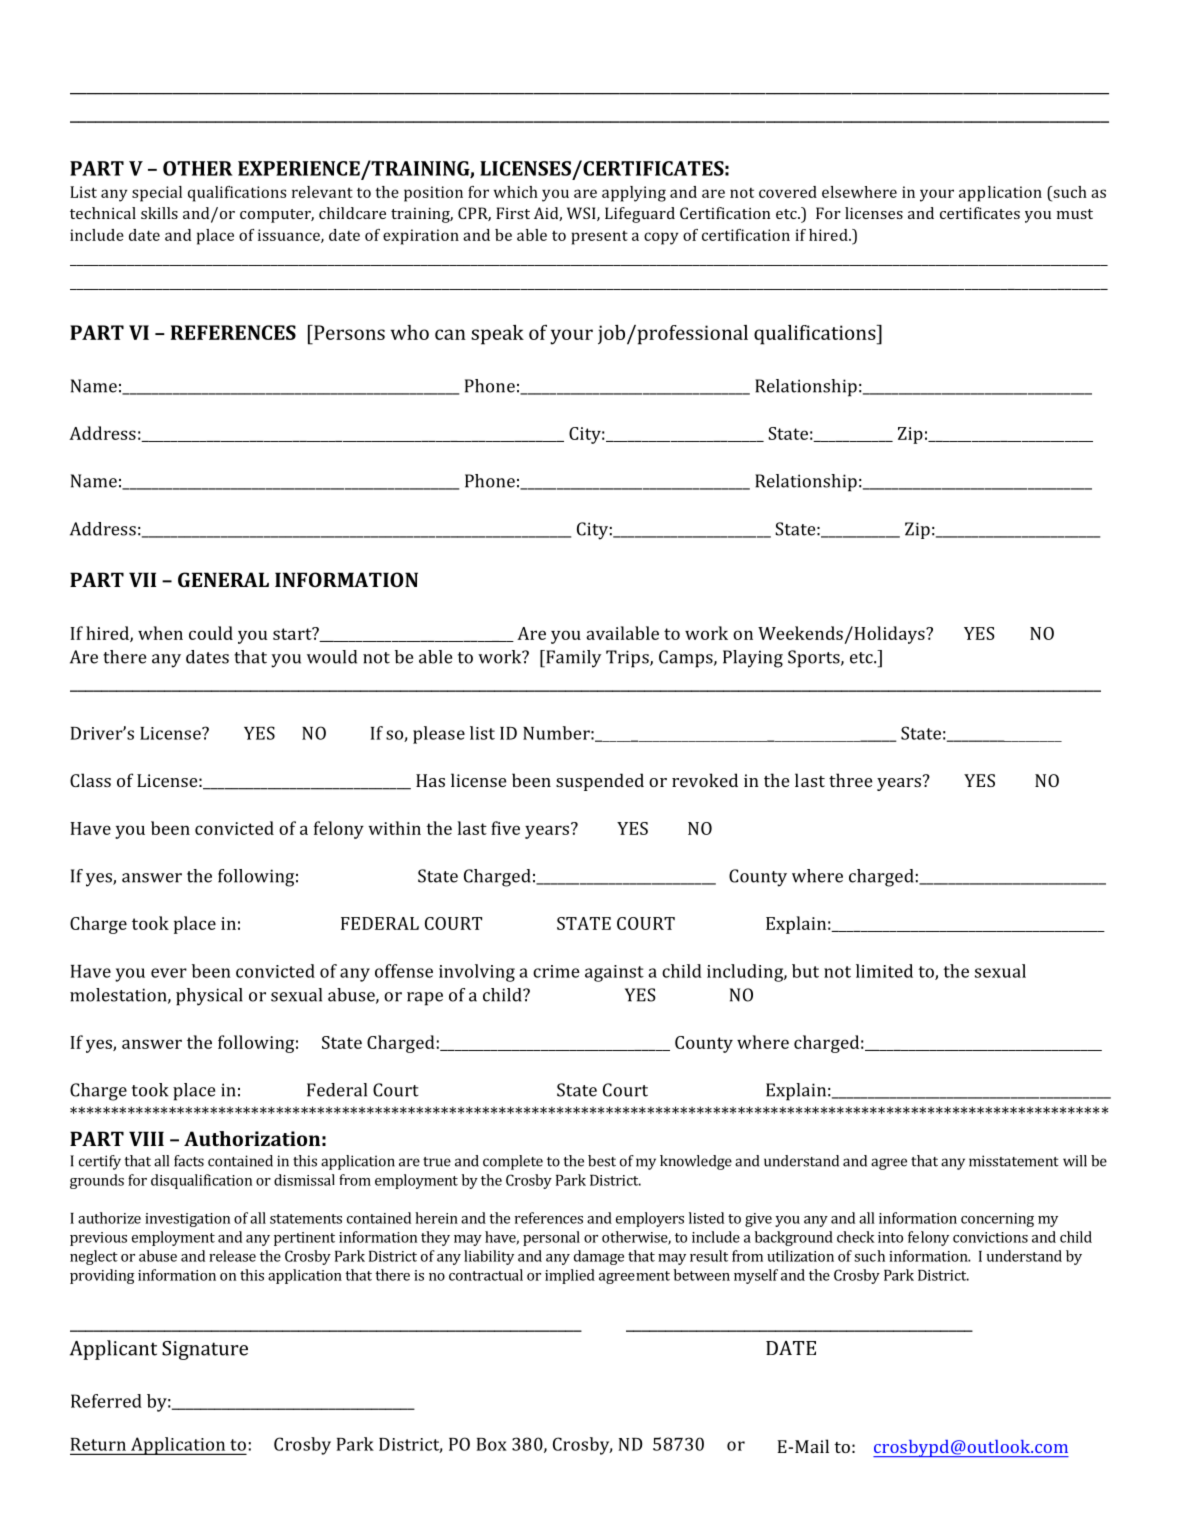  I want to click on physical, so click(209, 997).
